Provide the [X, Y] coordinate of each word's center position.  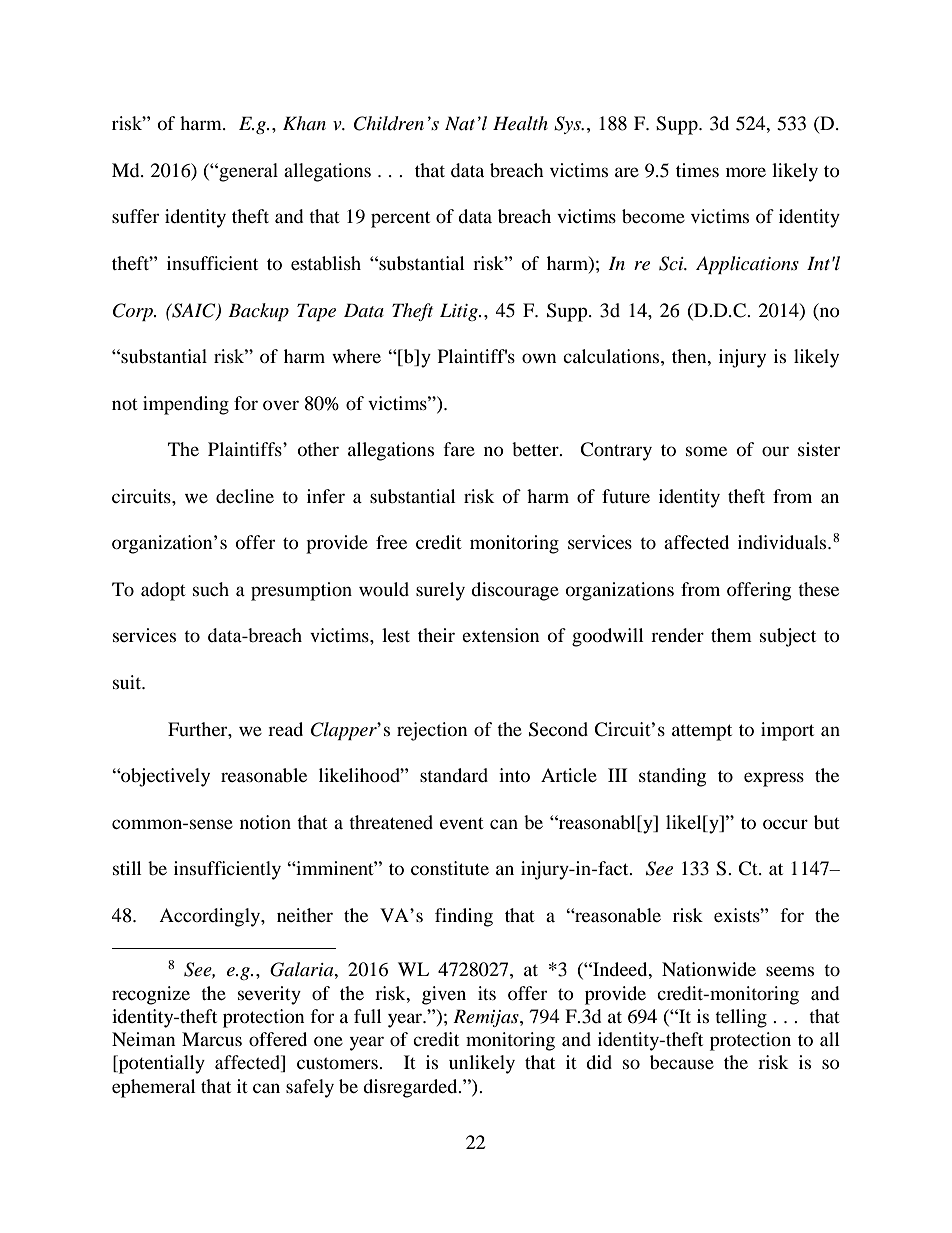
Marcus [212, 1039]
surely [440, 591]
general [247, 172]
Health [520, 123]
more [746, 172]
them [731, 635]
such [211, 589]
